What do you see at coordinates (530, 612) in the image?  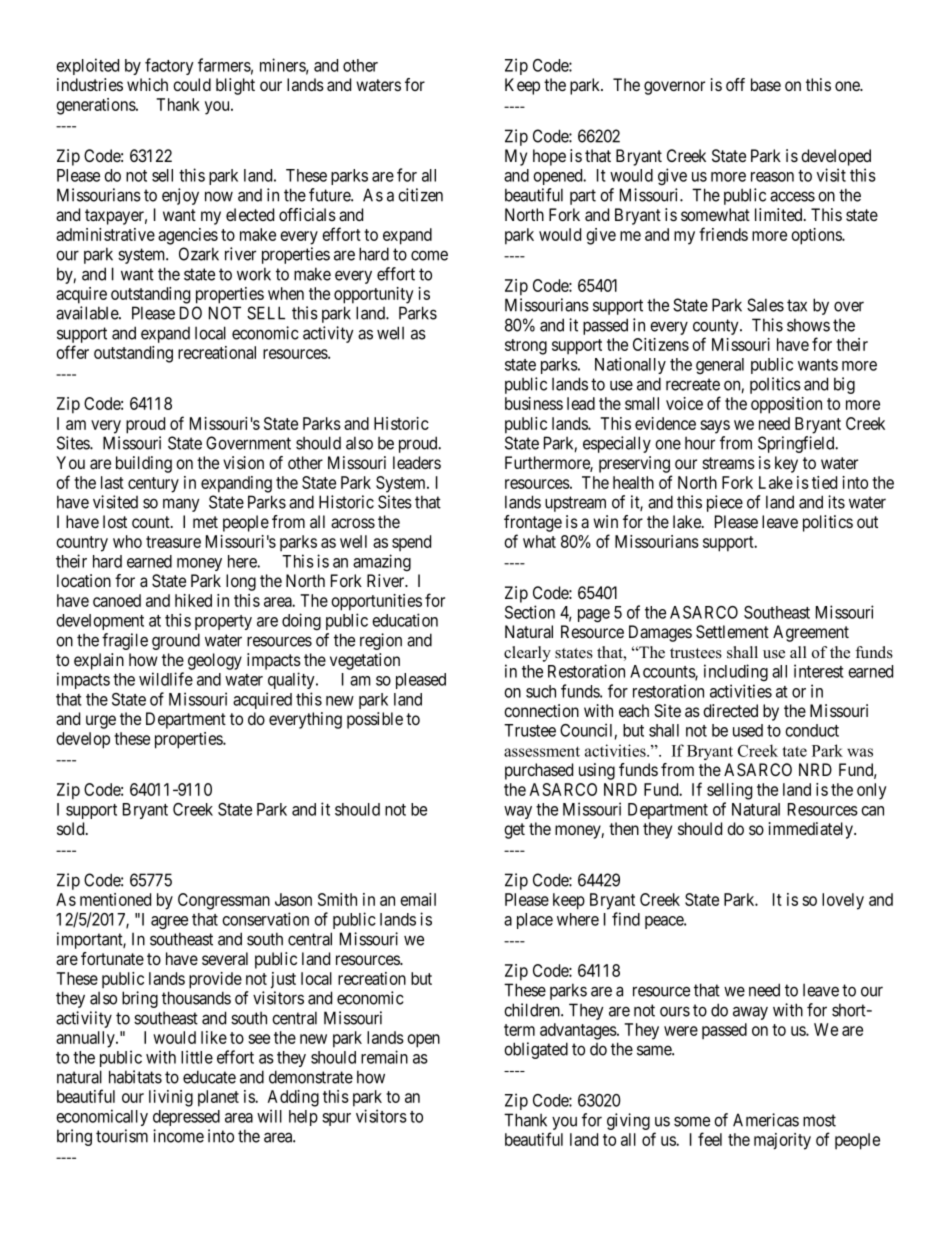 I see `Section` at bounding box center [530, 612].
